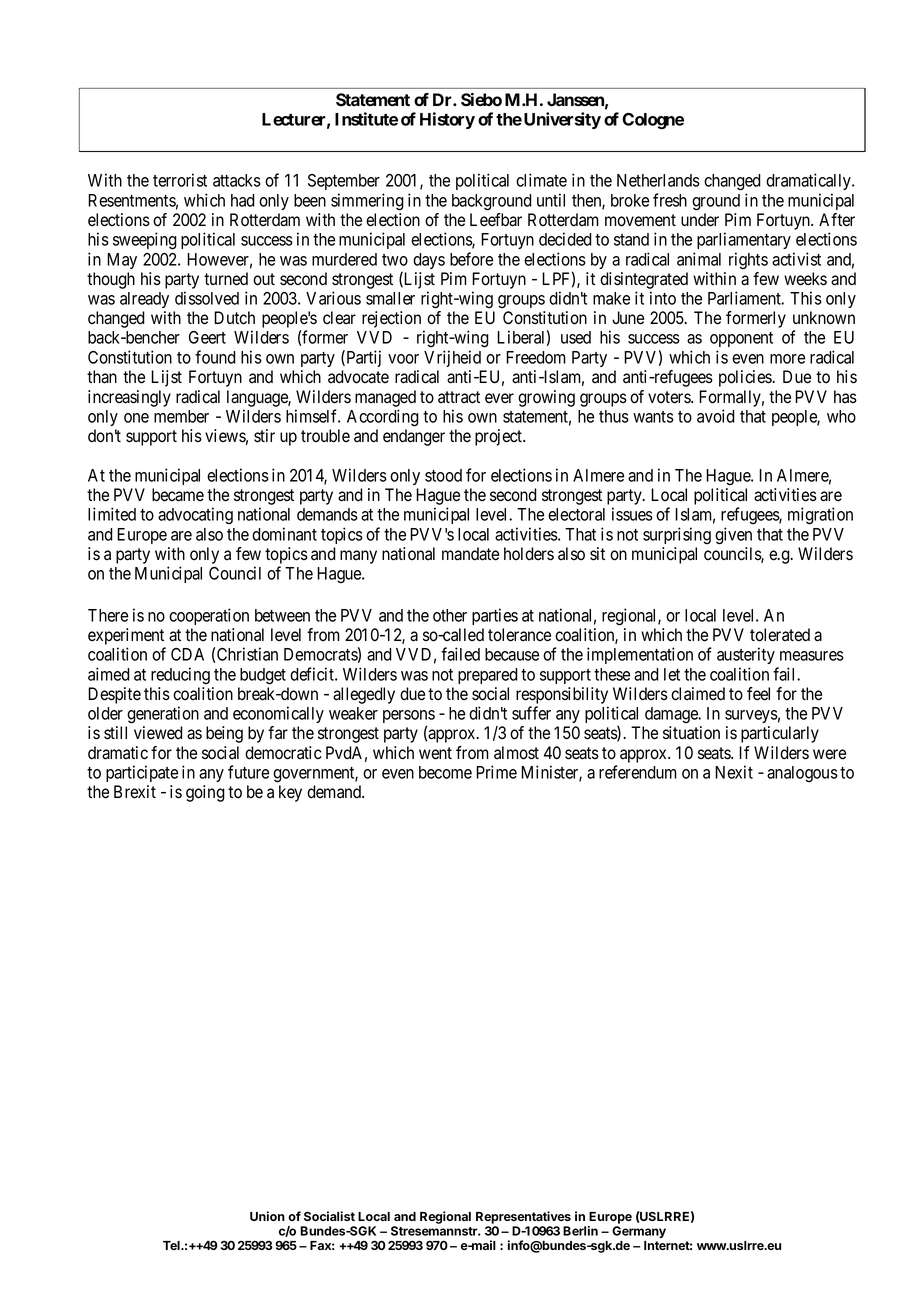  Describe the element at coordinates (758, 694) in the screenshot. I see `feel` at that location.
